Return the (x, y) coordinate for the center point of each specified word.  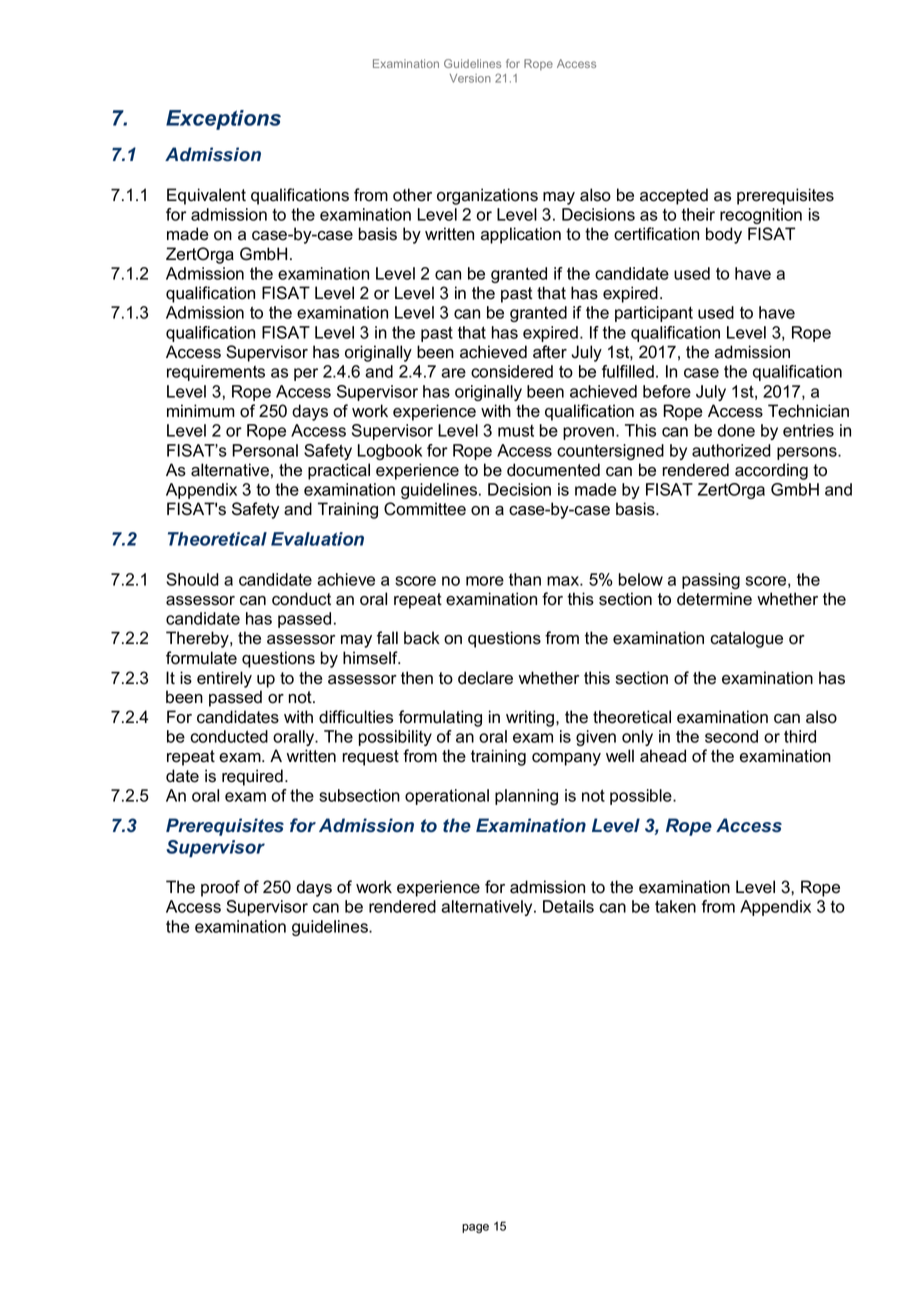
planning (526, 797)
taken (675, 906)
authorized (731, 450)
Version (470, 78)
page (475, 1228)
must (516, 431)
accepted (674, 196)
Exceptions (223, 120)
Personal (265, 450)
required (252, 777)
